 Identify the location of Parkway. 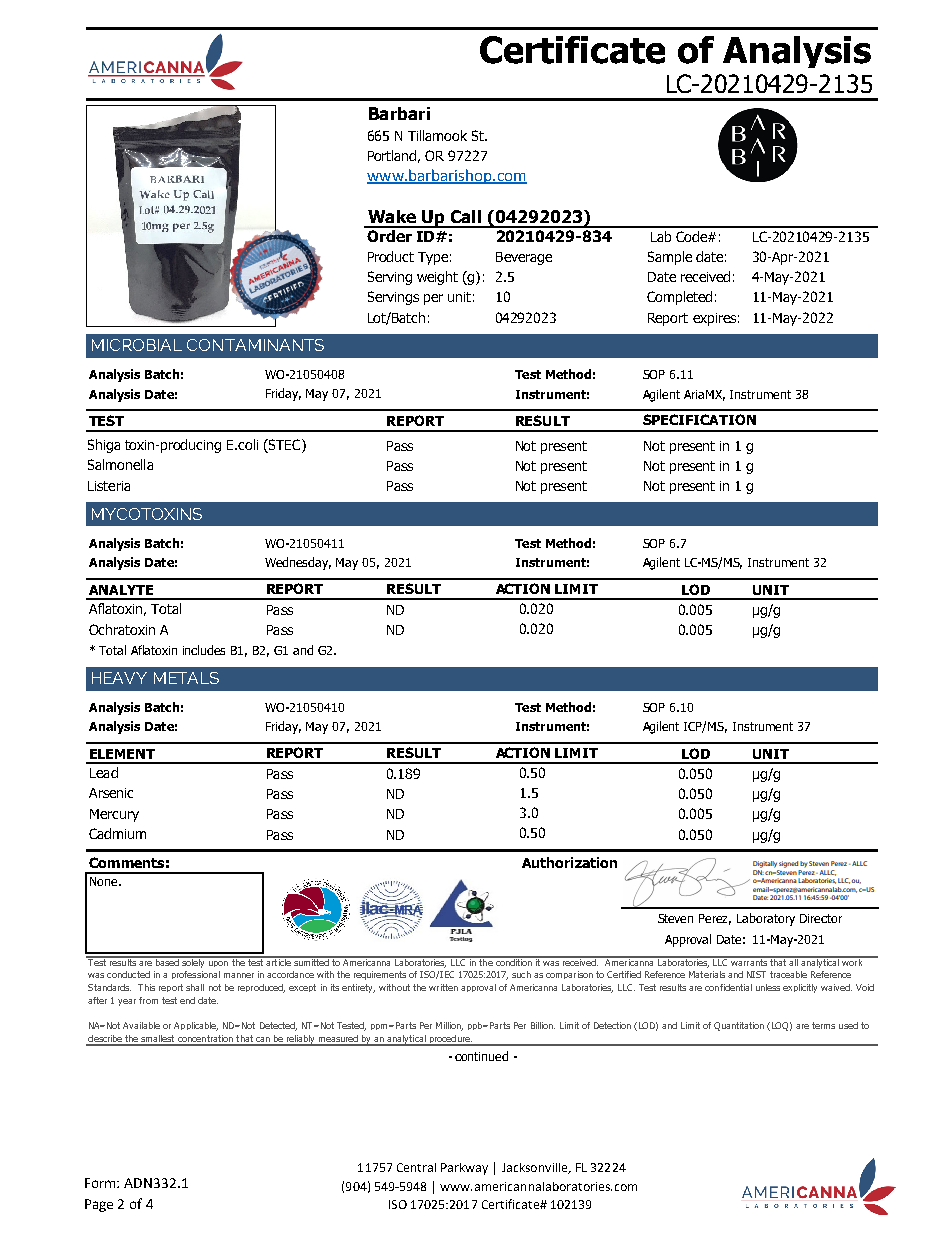
(464, 1169).
